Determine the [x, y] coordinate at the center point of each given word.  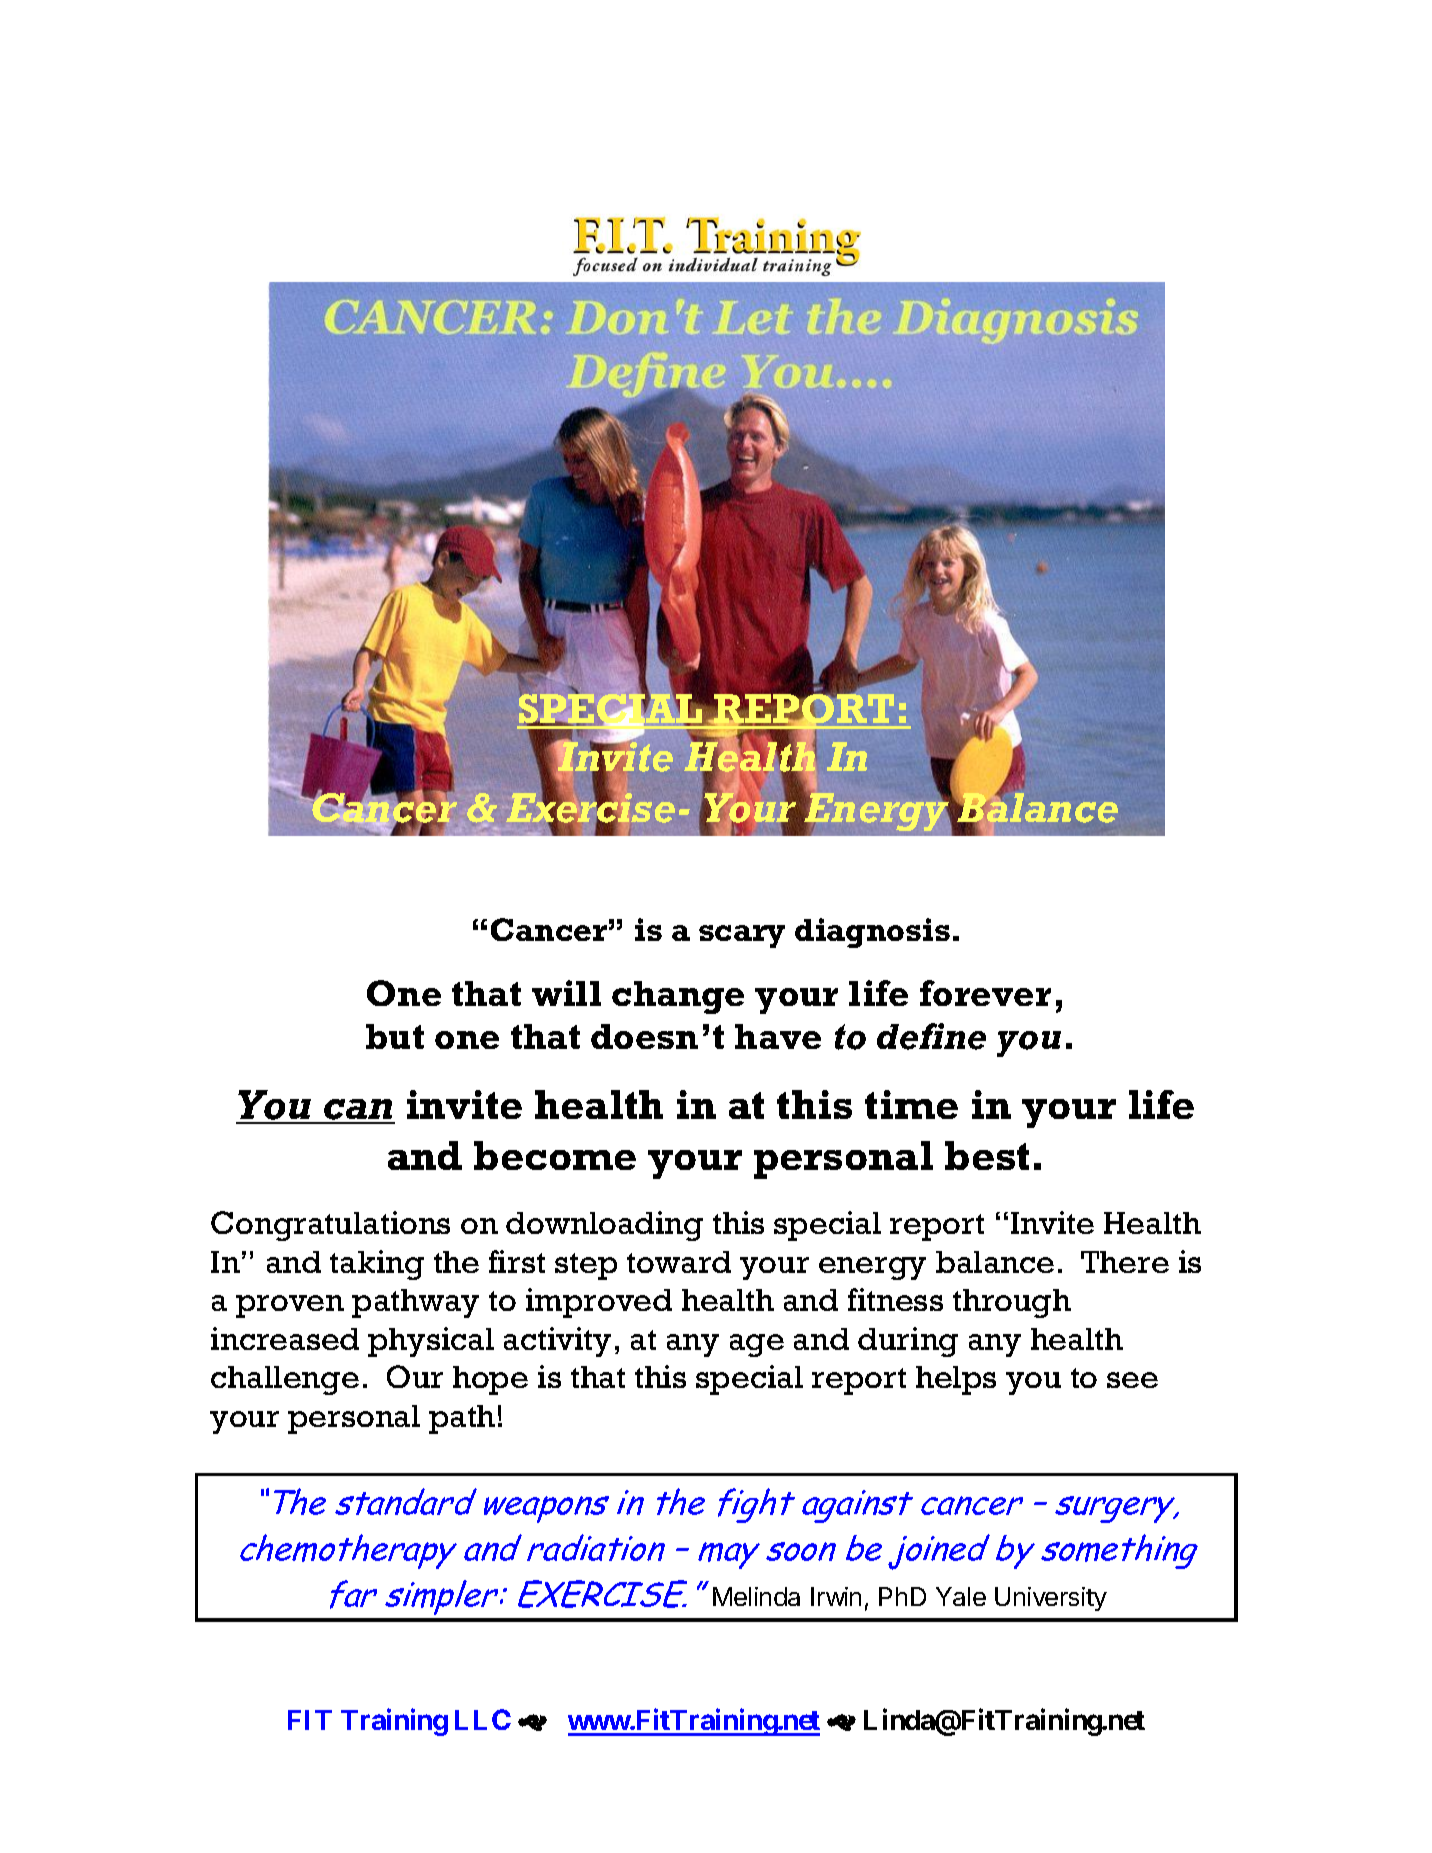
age [757, 1345]
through [1012, 1303]
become [555, 1155]
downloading [604, 1226]
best [987, 1155]
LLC [483, 1719]
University [1051, 1599]
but [395, 1036]
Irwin [836, 1596]
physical [431, 1342]
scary [742, 936]
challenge [285, 1380]
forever [985, 993]
